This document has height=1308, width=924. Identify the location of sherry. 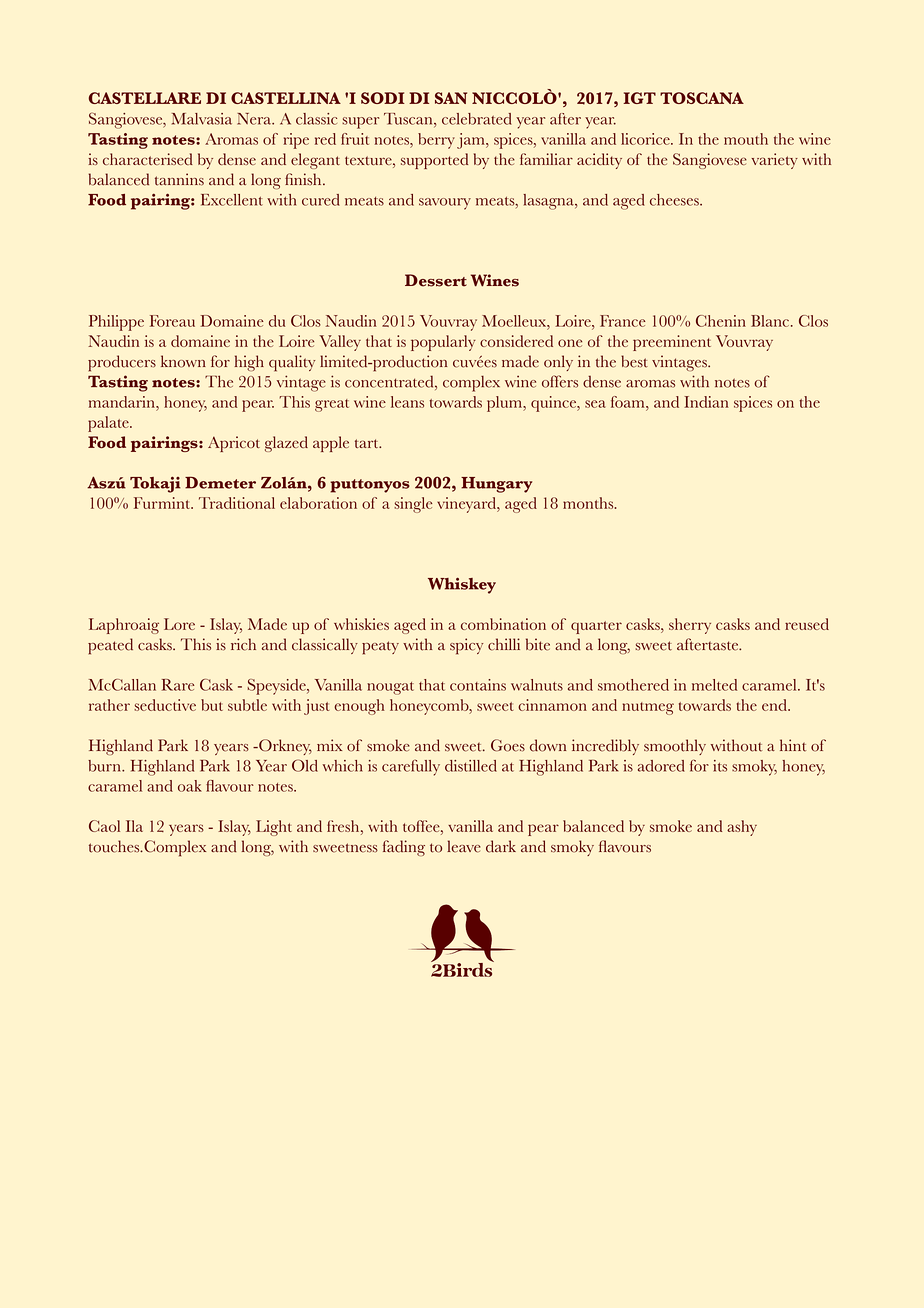
(690, 626).
